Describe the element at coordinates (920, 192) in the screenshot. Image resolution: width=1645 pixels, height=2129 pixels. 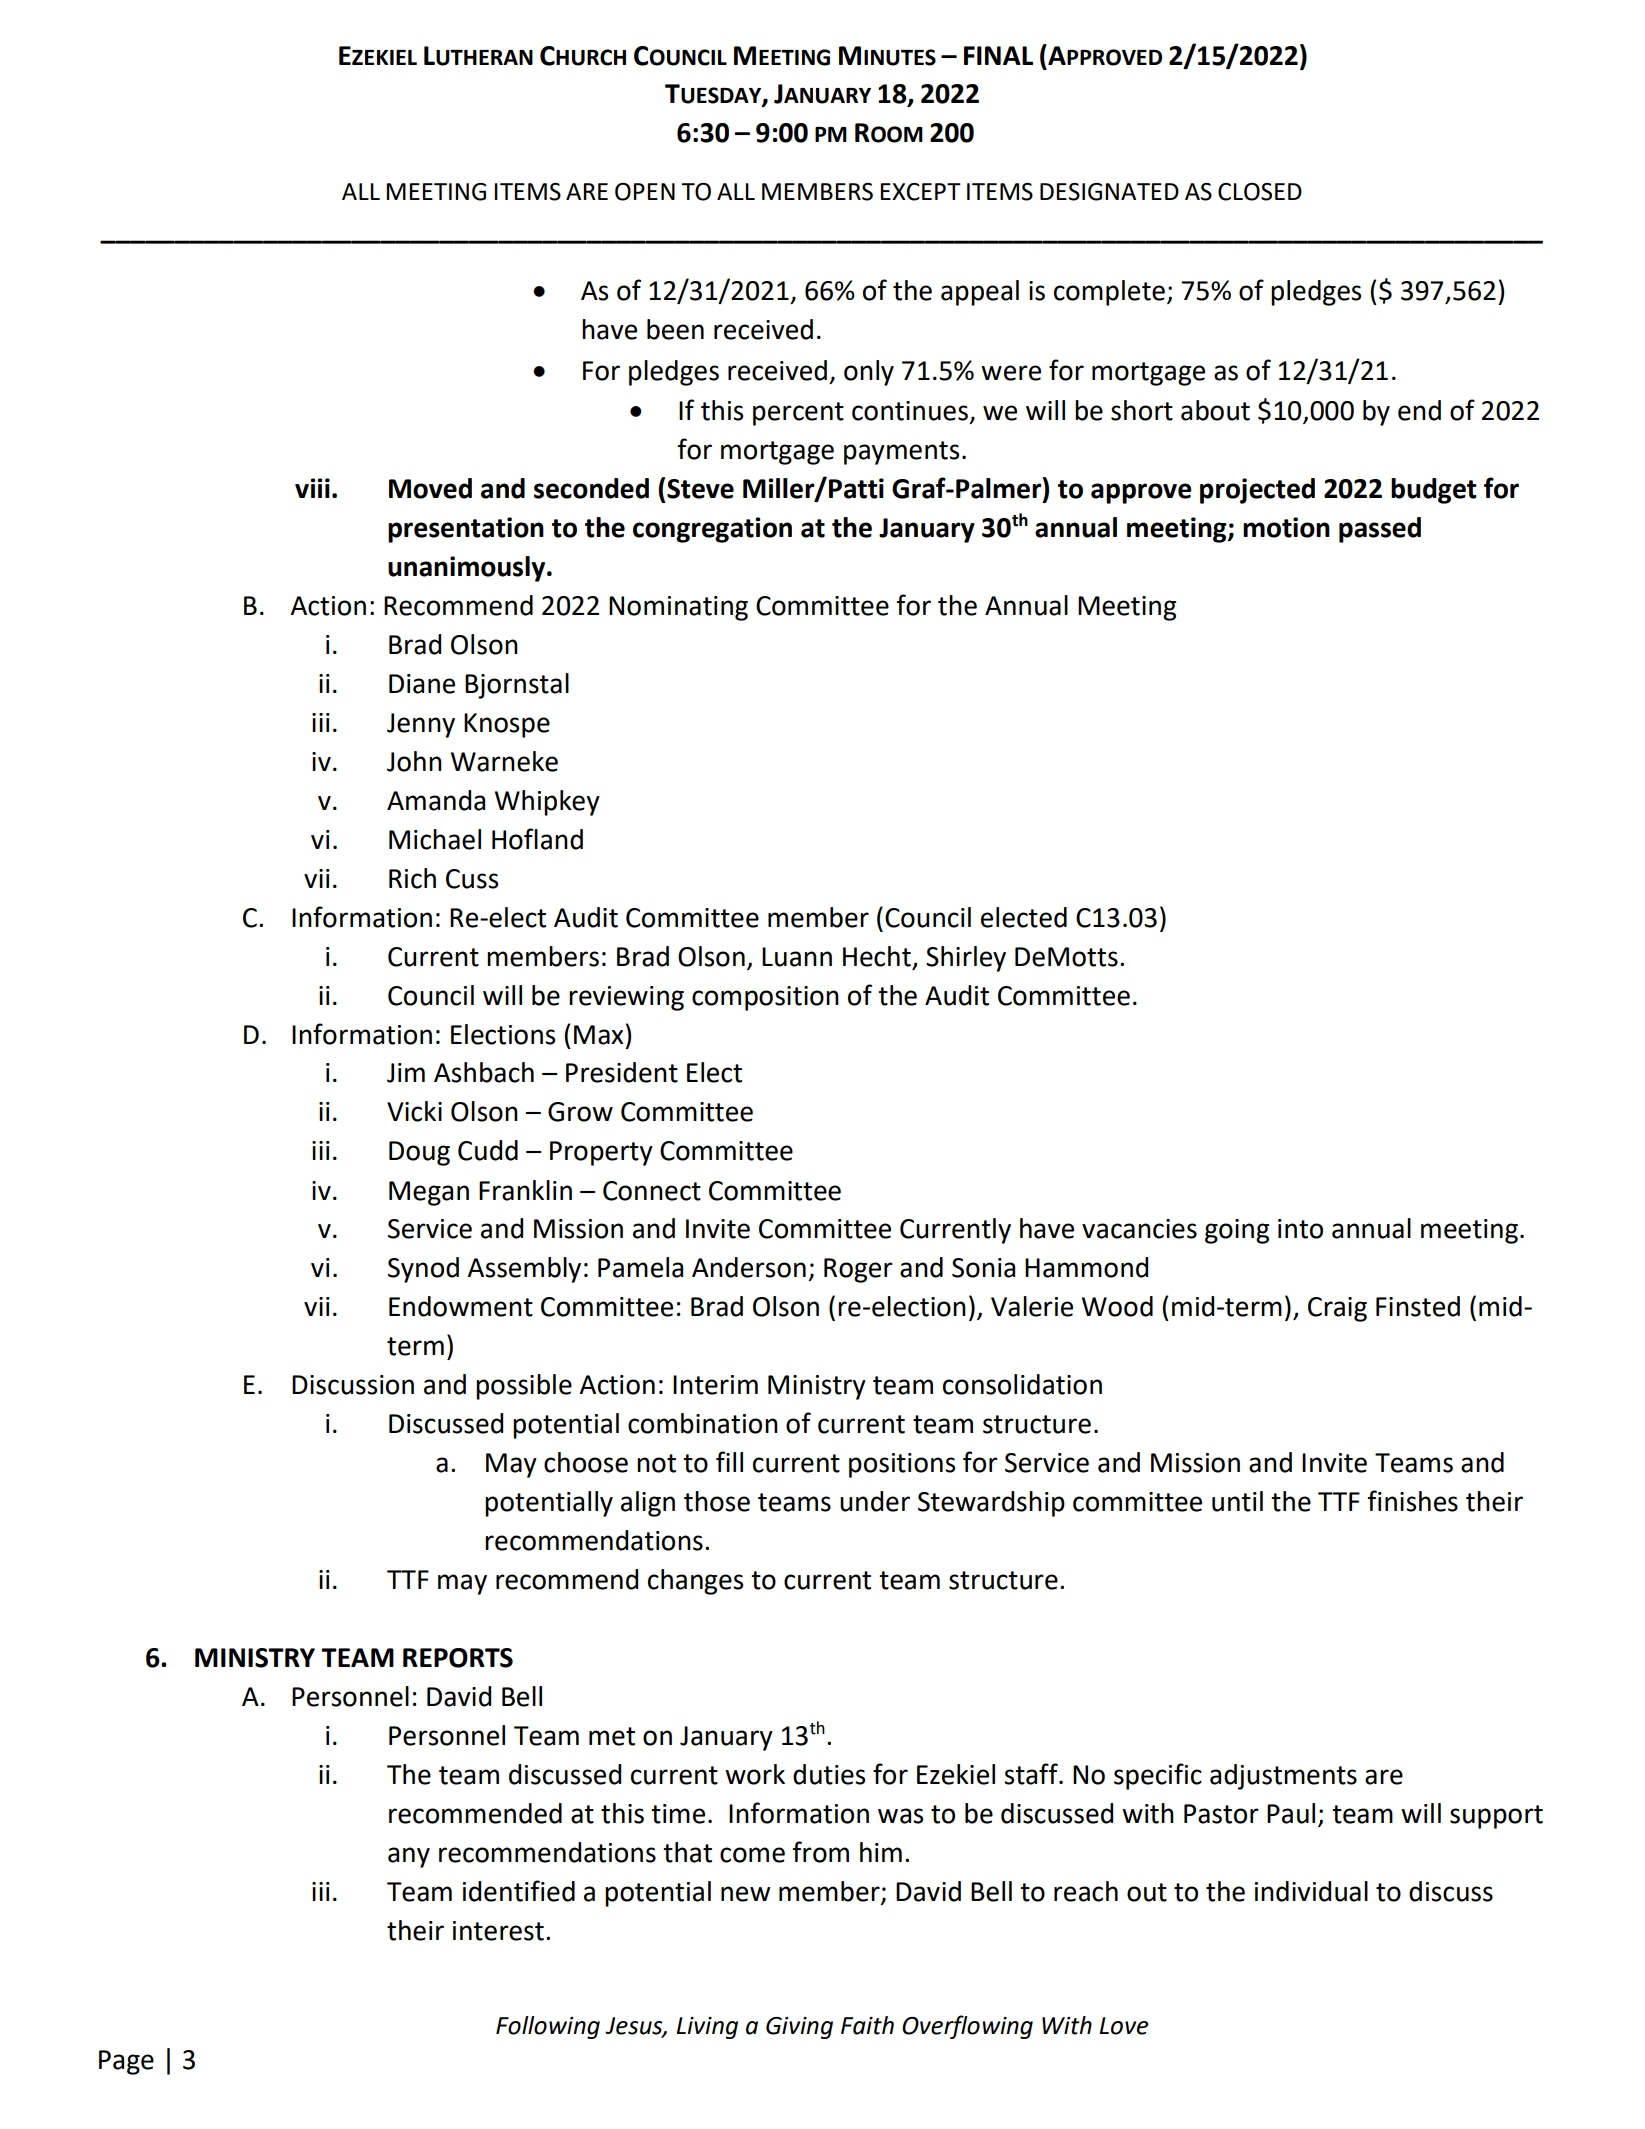
I see `EXCEPT` at that location.
